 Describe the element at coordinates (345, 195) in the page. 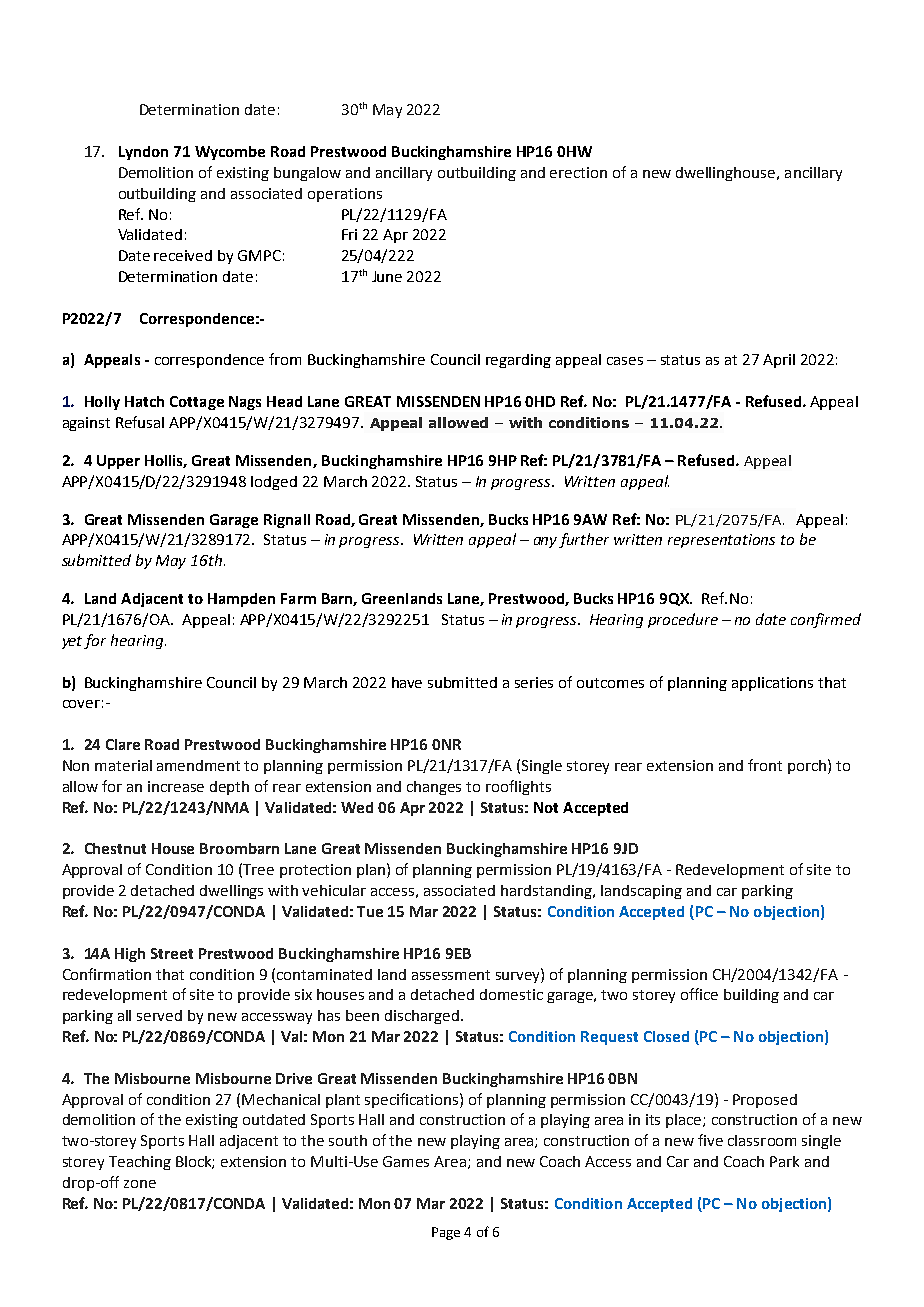

I see `operations` at that location.
